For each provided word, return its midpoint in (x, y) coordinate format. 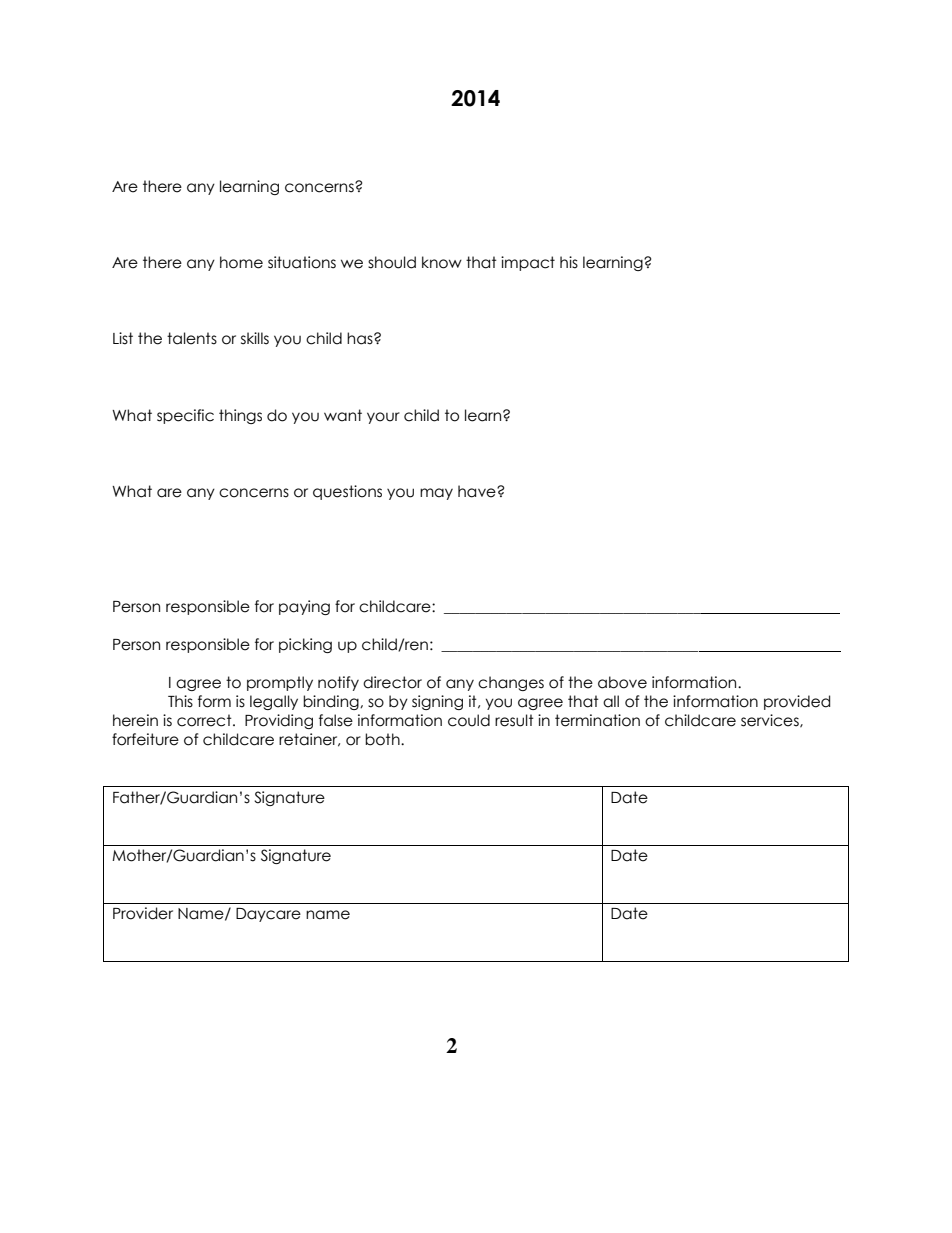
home (241, 262)
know (442, 262)
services (771, 721)
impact (528, 263)
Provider (143, 913)
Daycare (268, 915)
